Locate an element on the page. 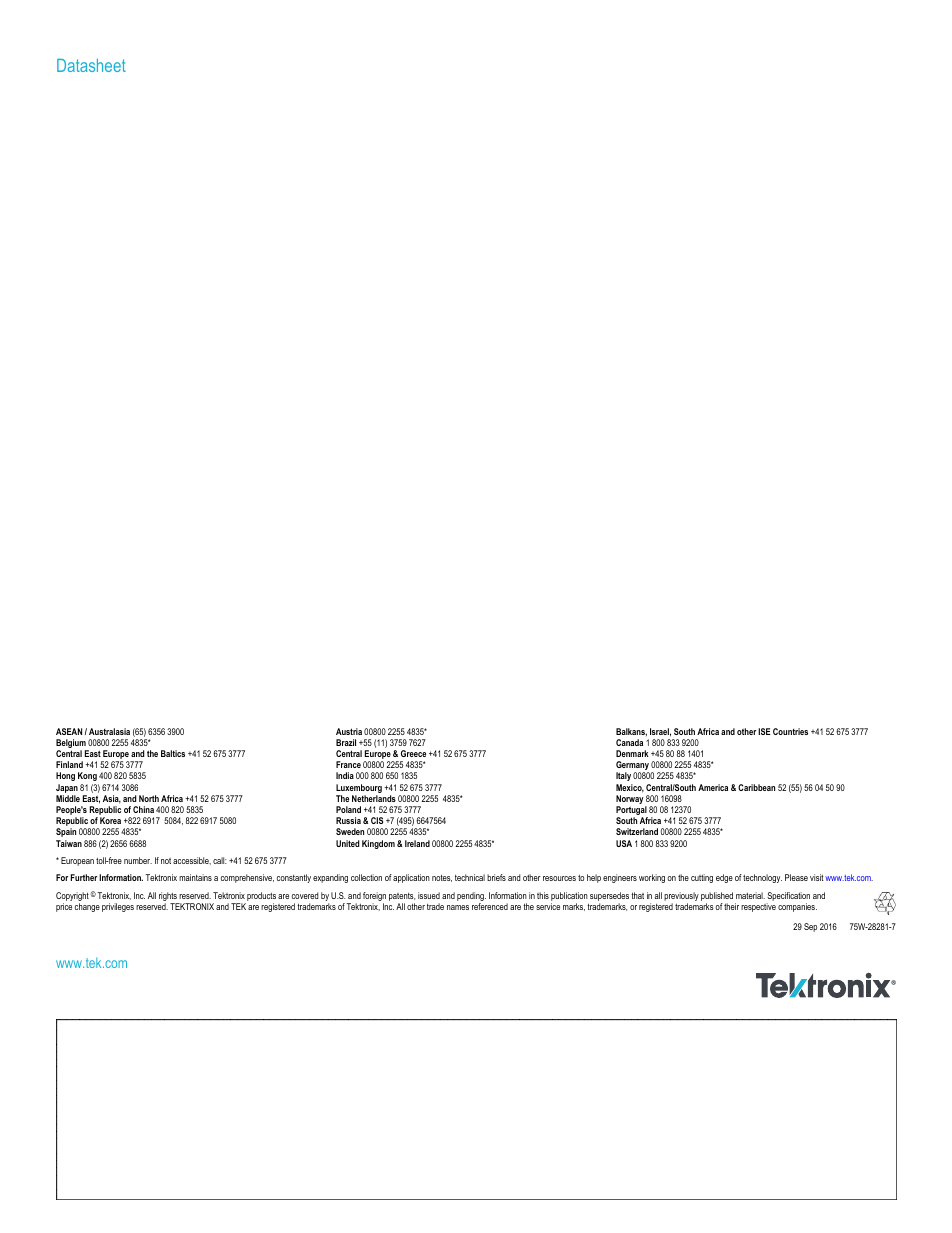  rights is located at coordinates (169, 898).
